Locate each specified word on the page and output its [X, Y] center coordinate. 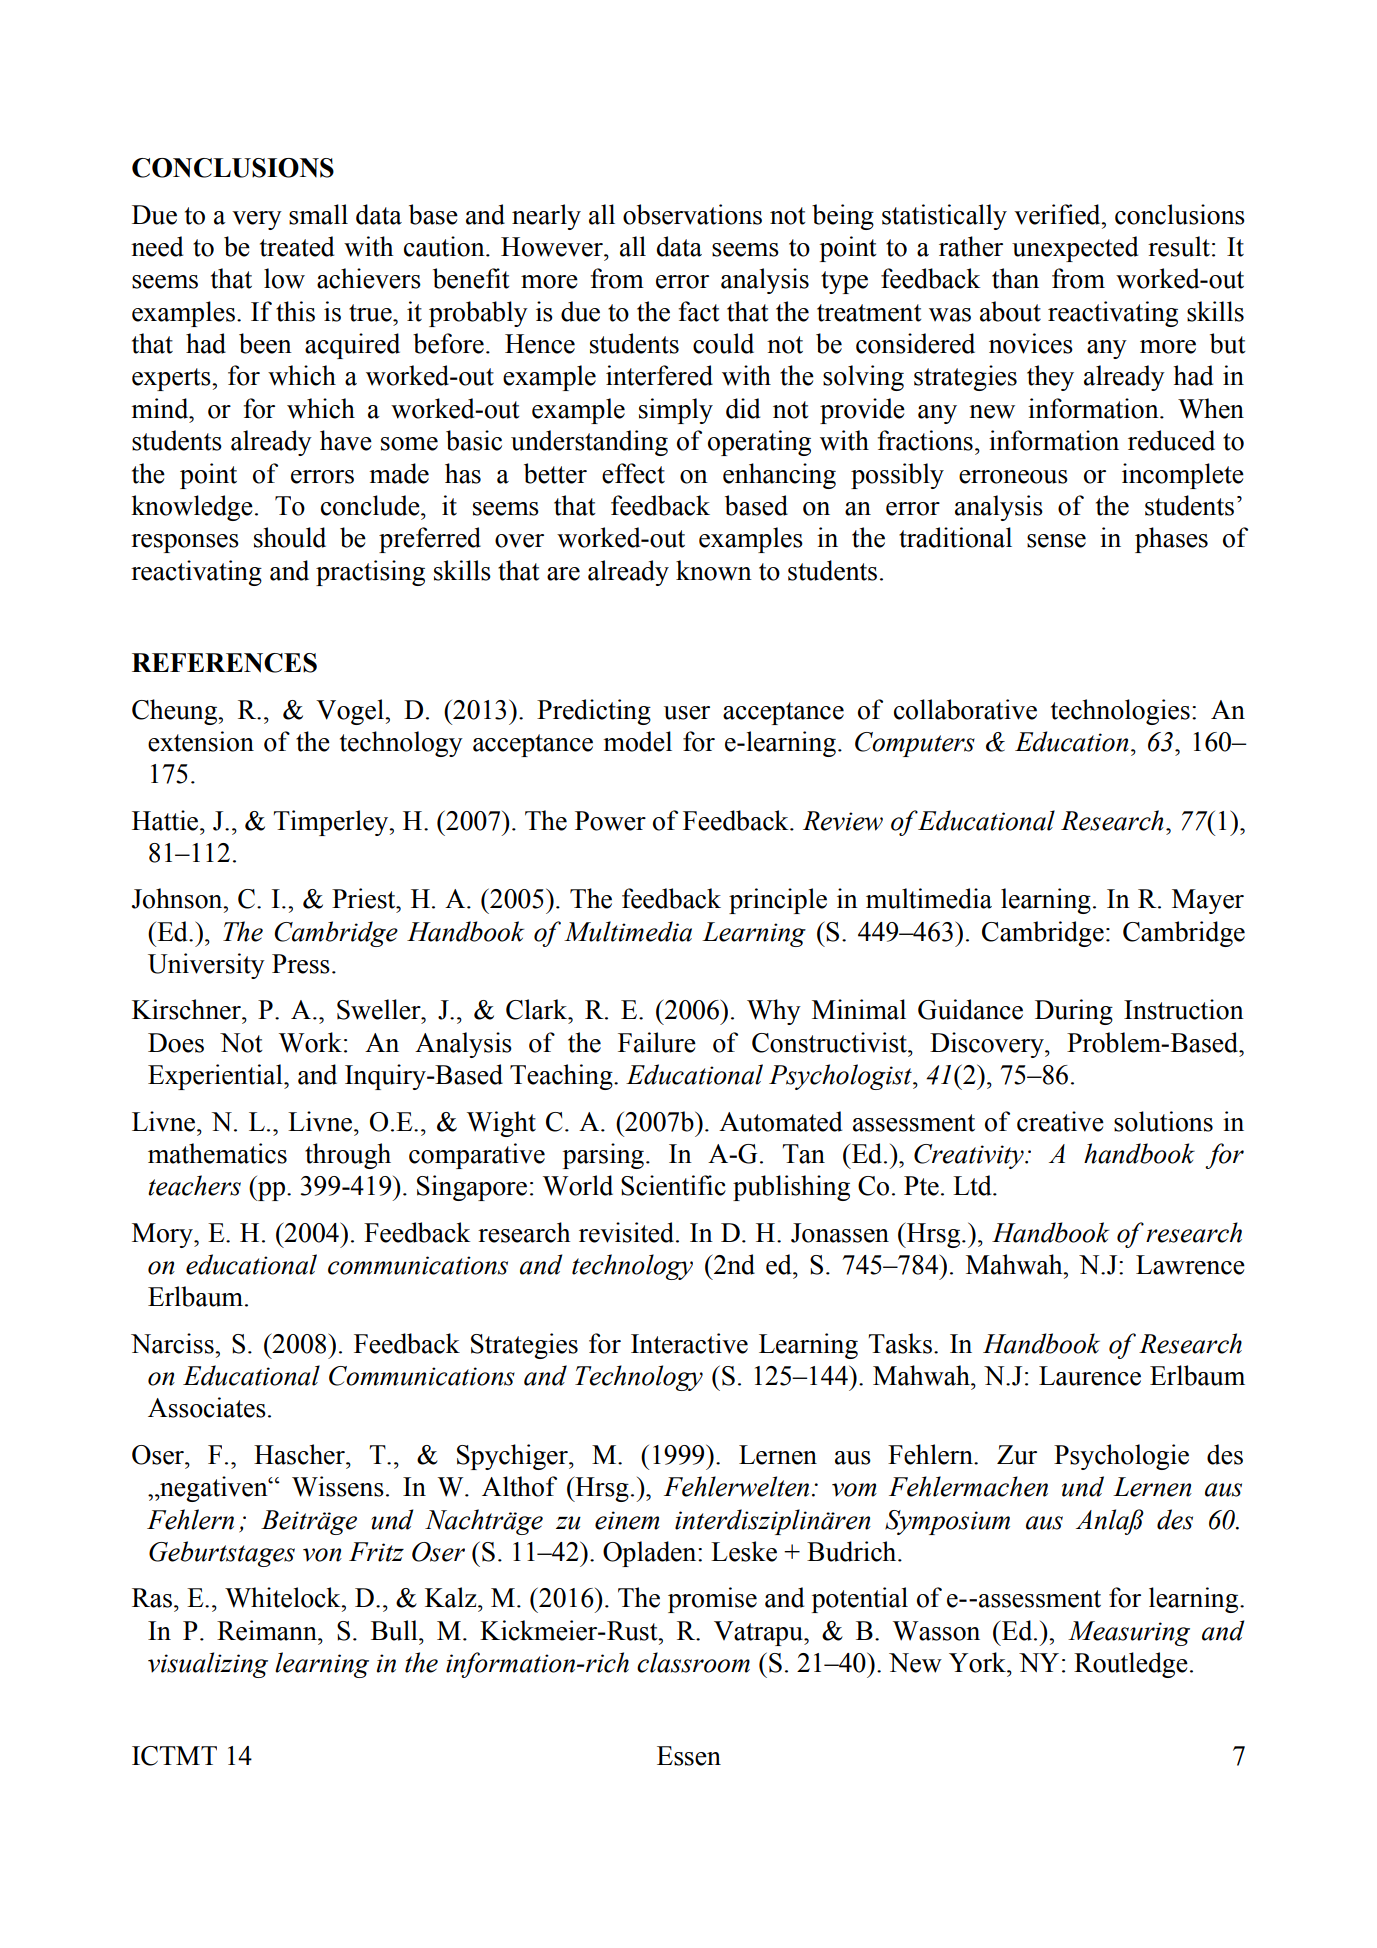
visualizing [208, 1665]
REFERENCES [224, 663]
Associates [207, 1407]
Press [301, 964]
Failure [657, 1042]
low [284, 278]
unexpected [1075, 249]
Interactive [689, 1343]
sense [1056, 541]
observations [692, 214]
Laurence [1090, 1376]
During [1074, 1012]
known [714, 570]
